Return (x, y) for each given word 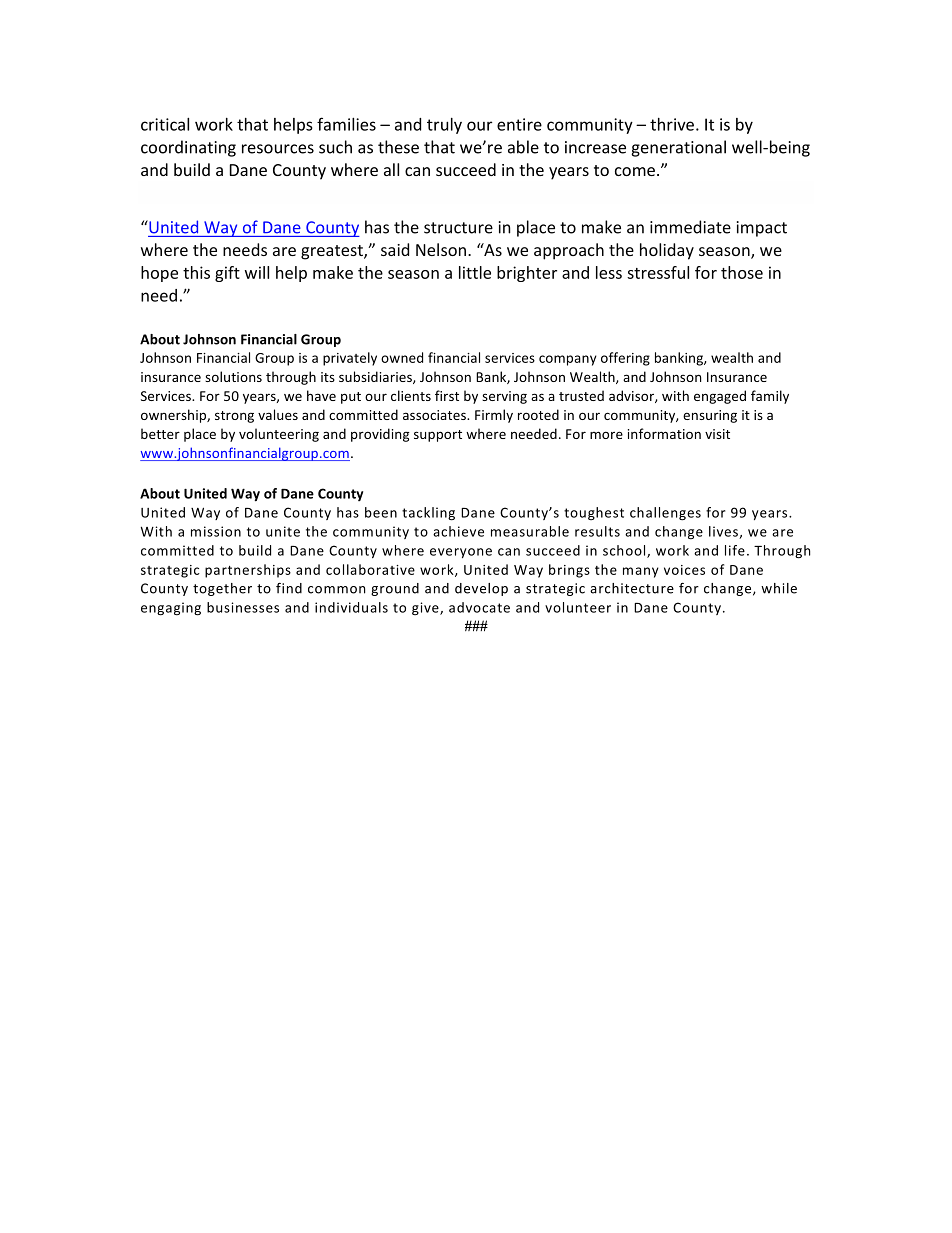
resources (278, 149)
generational (678, 148)
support (438, 436)
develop (481, 589)
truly (444, 126)
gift (227, 274)
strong (234, 417)
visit (717, 434)
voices (684, 570)
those (742, 272)
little (475, 272)
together (222, 589)
